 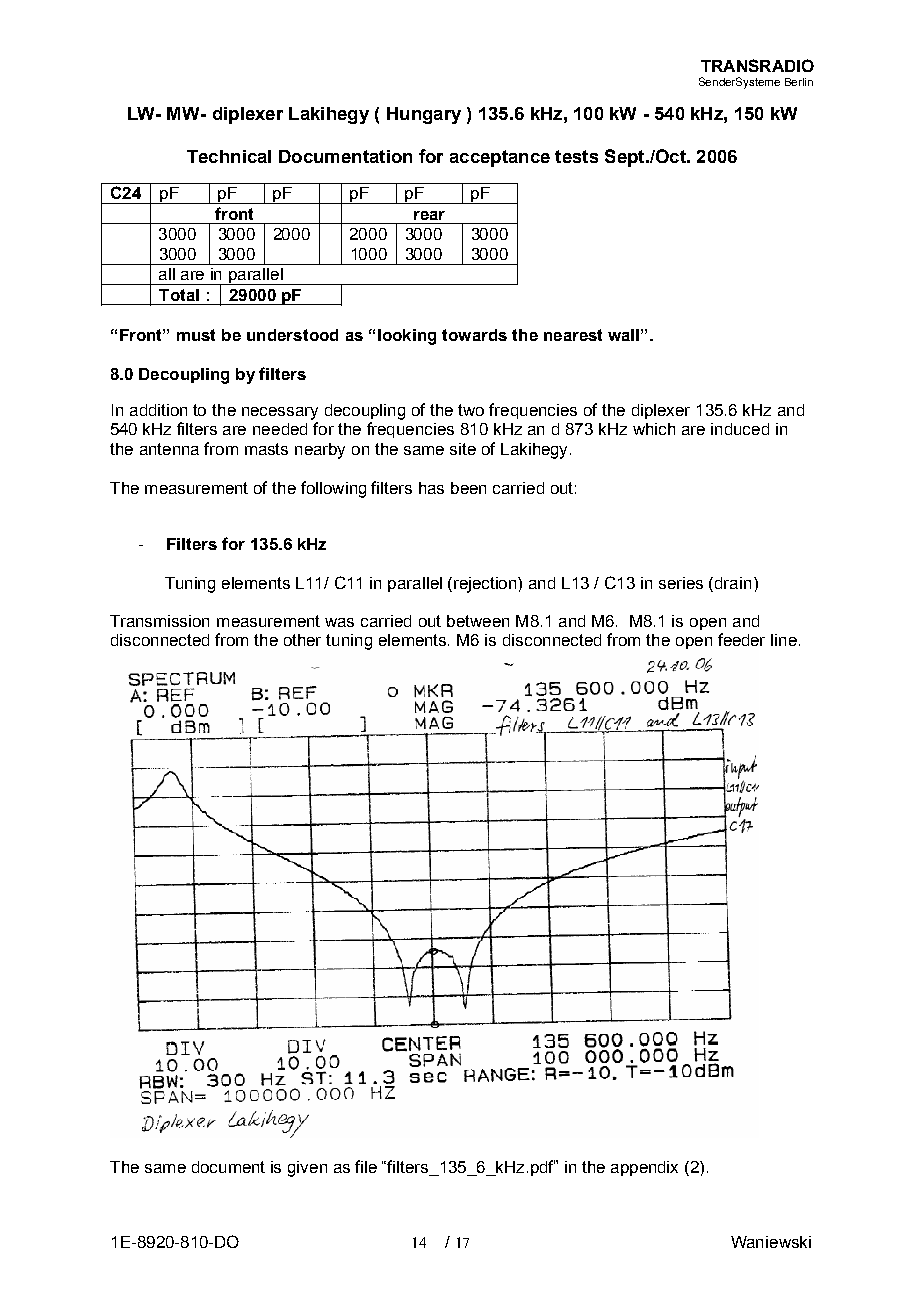 What do you see at coordinates (307, 1169) in the image?
I see `given` at bounding box center [307, 1169].
